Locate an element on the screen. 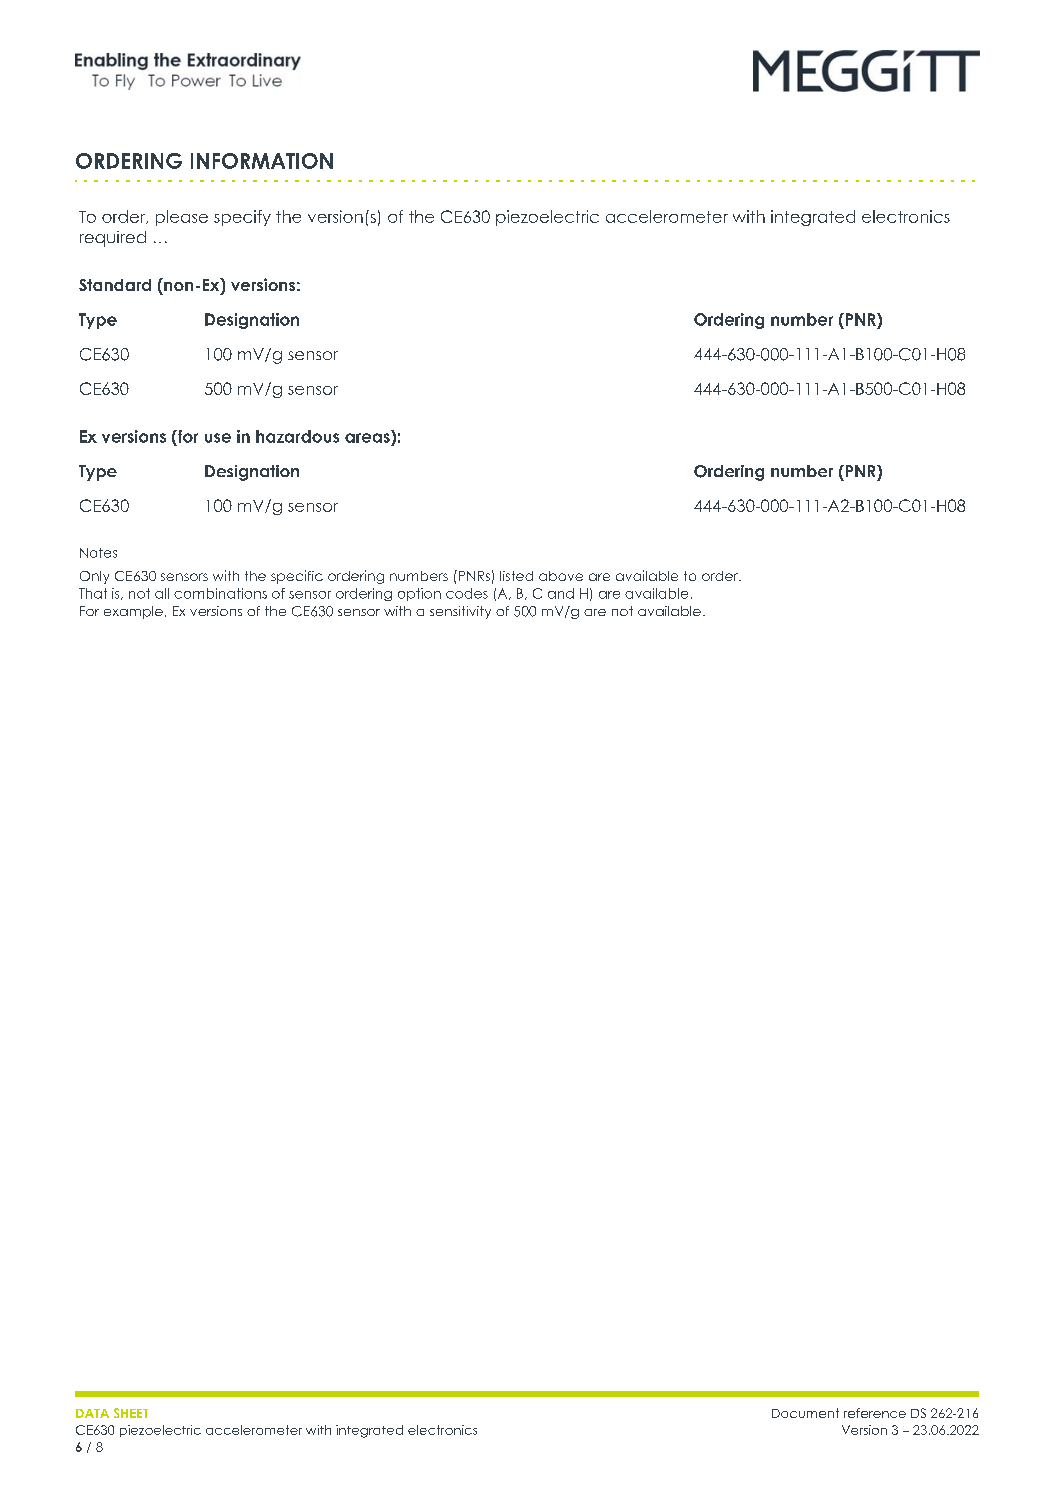 Image resolution: width=1054 pixels, height=1492 pixels. sensitivity is located at coordinates (460, 612).
